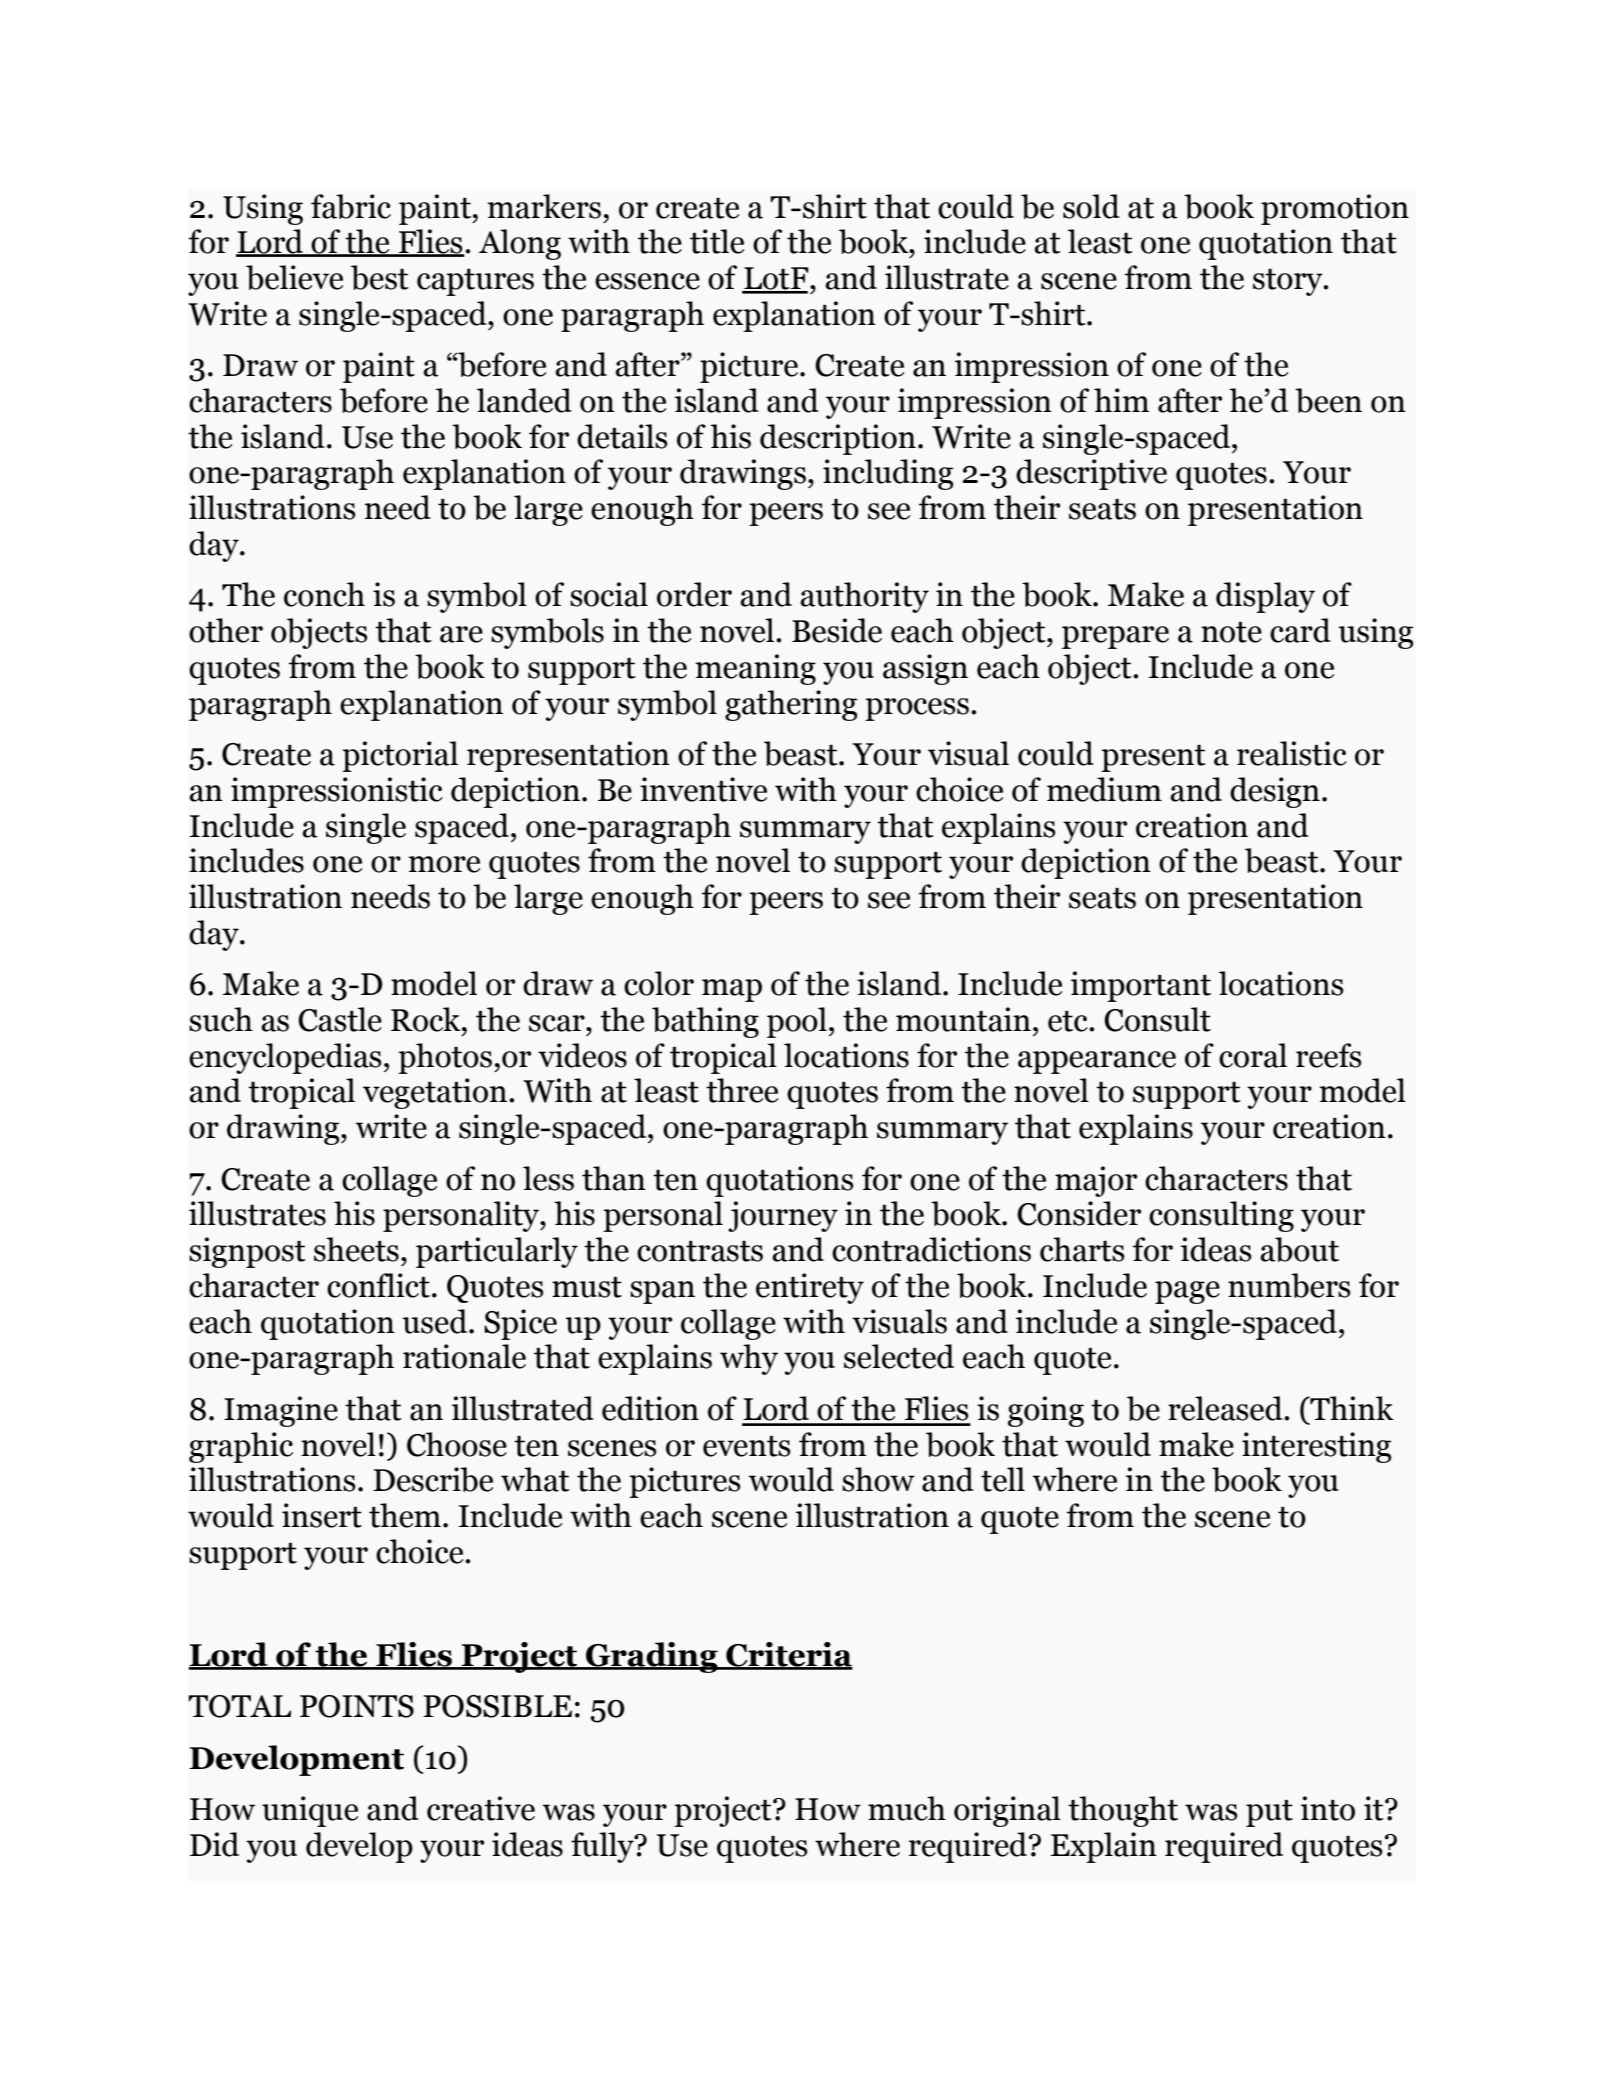  What do you see at coordinates (907, 1808) in the screenshot?
I see `much` at bounding box center [907, 1808].
